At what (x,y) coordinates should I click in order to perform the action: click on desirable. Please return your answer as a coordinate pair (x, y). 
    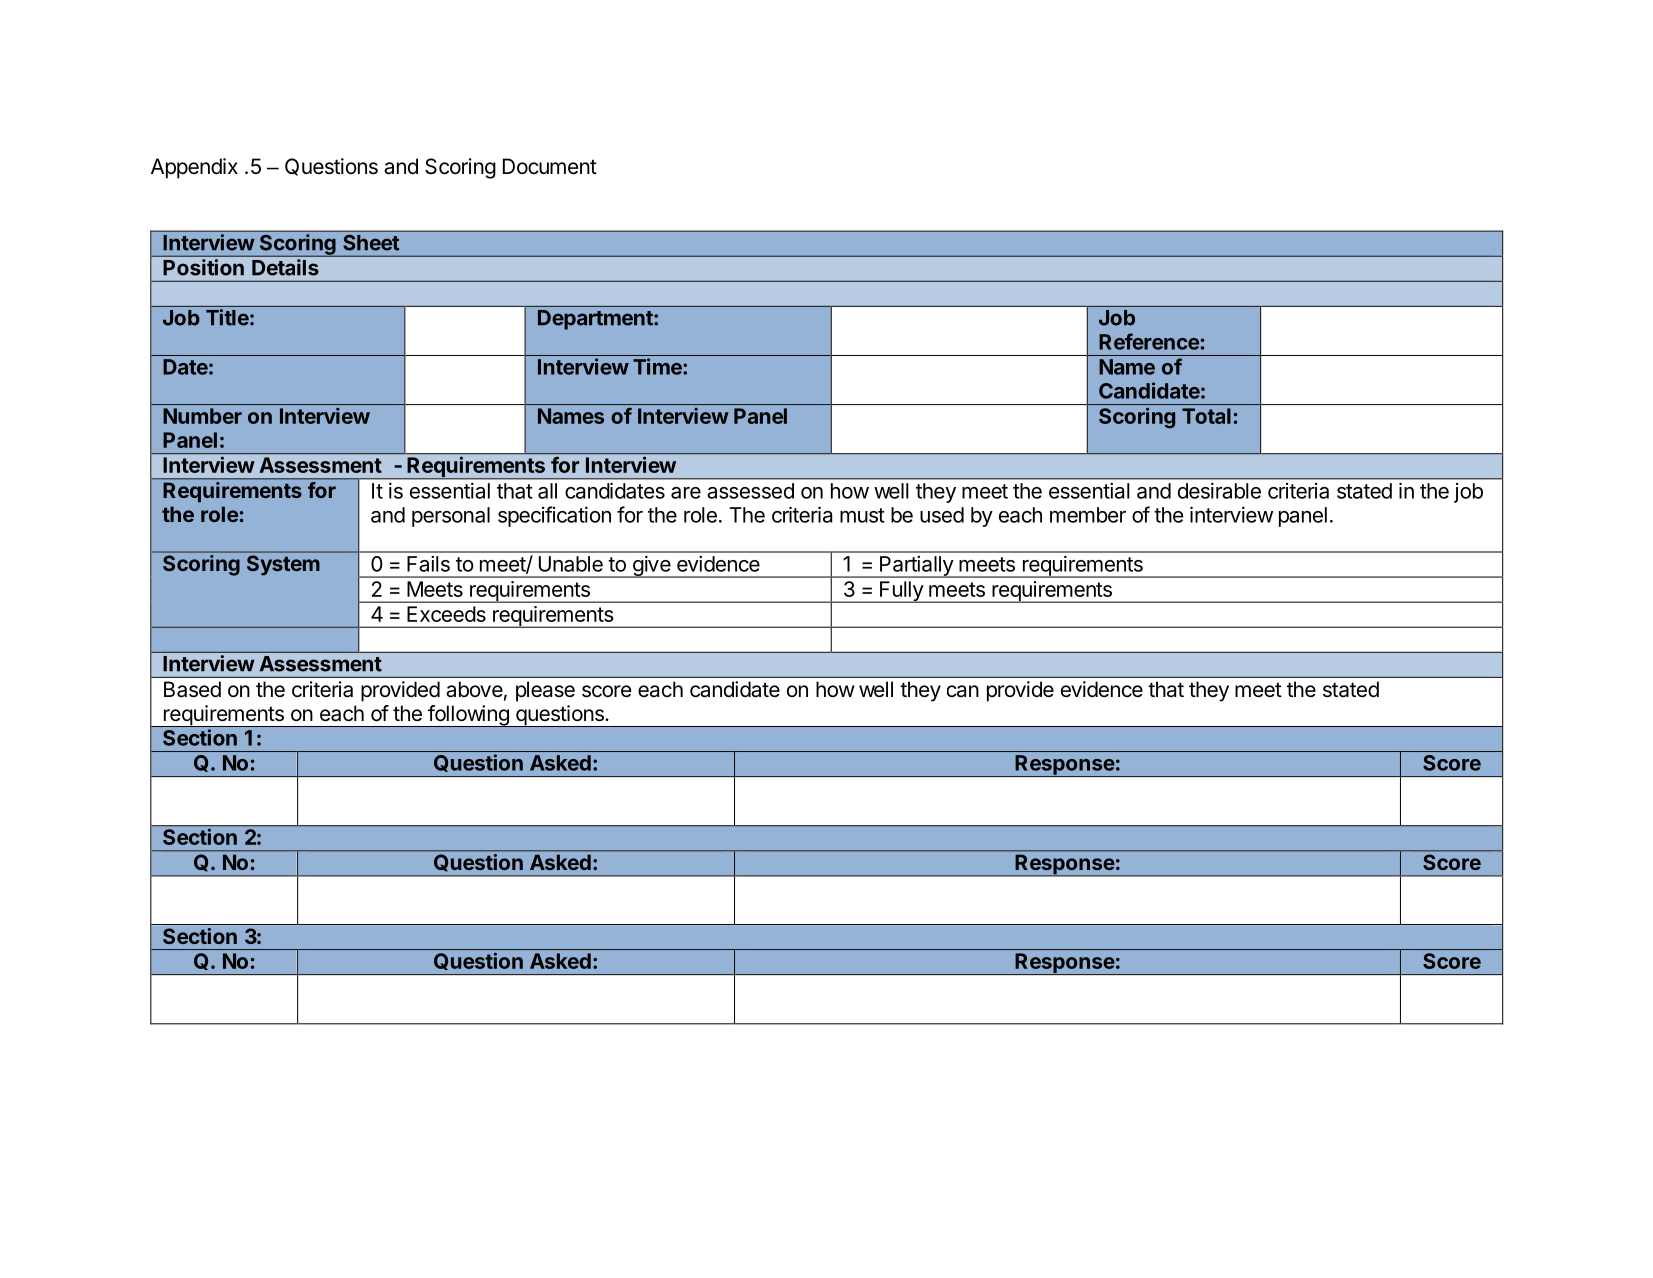
    Looking at the image, I should click on (1219, 490).
